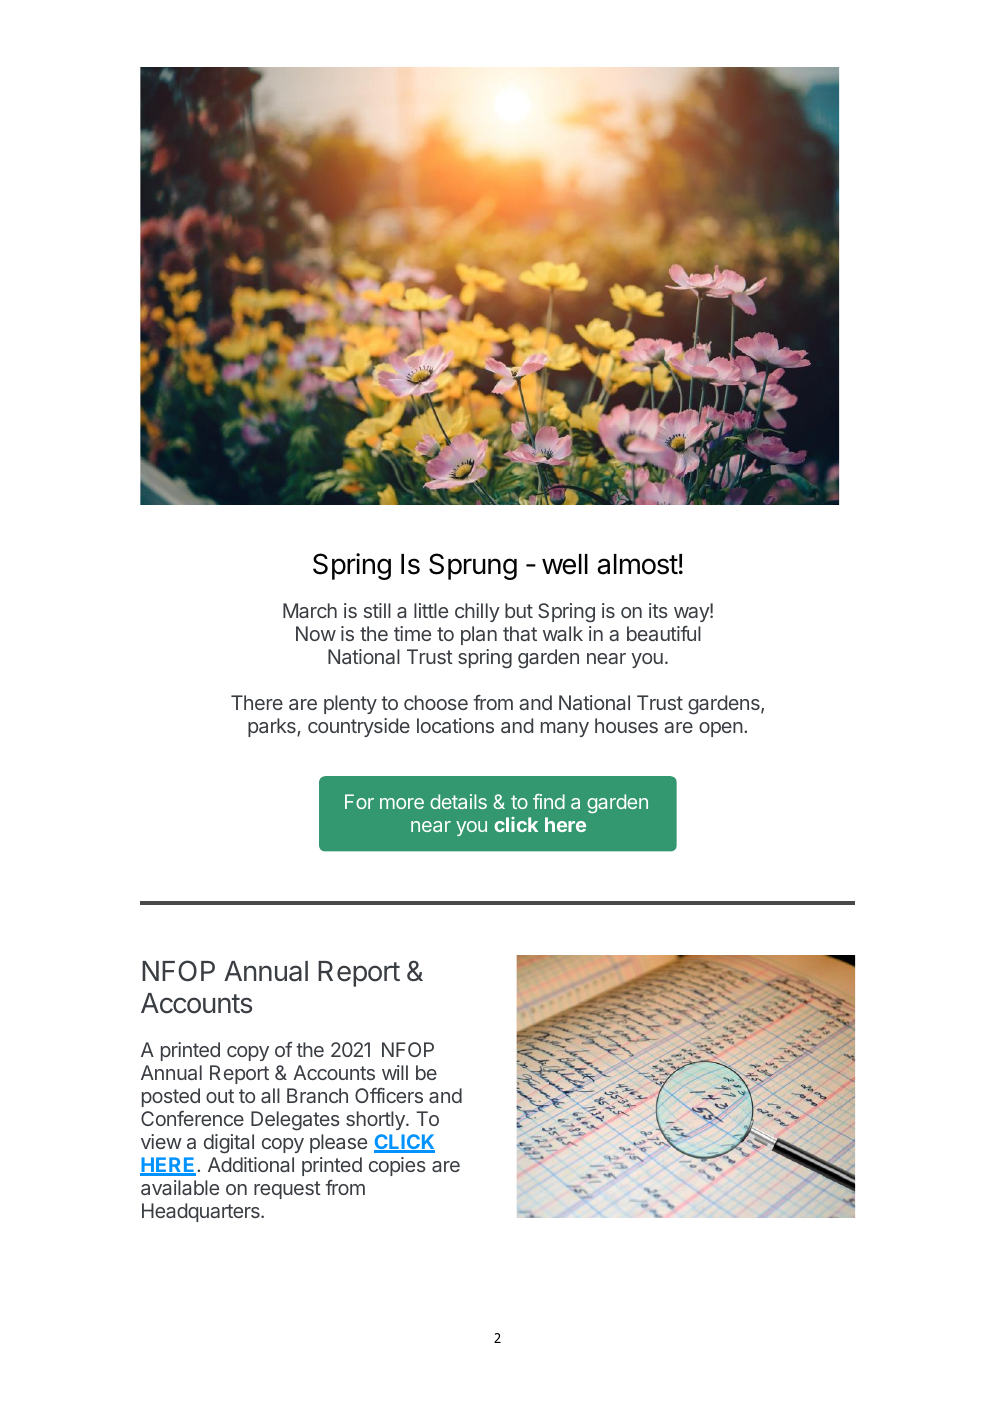 This document has width=996, height=1408. I want to click on will, so click(395, 1072).
